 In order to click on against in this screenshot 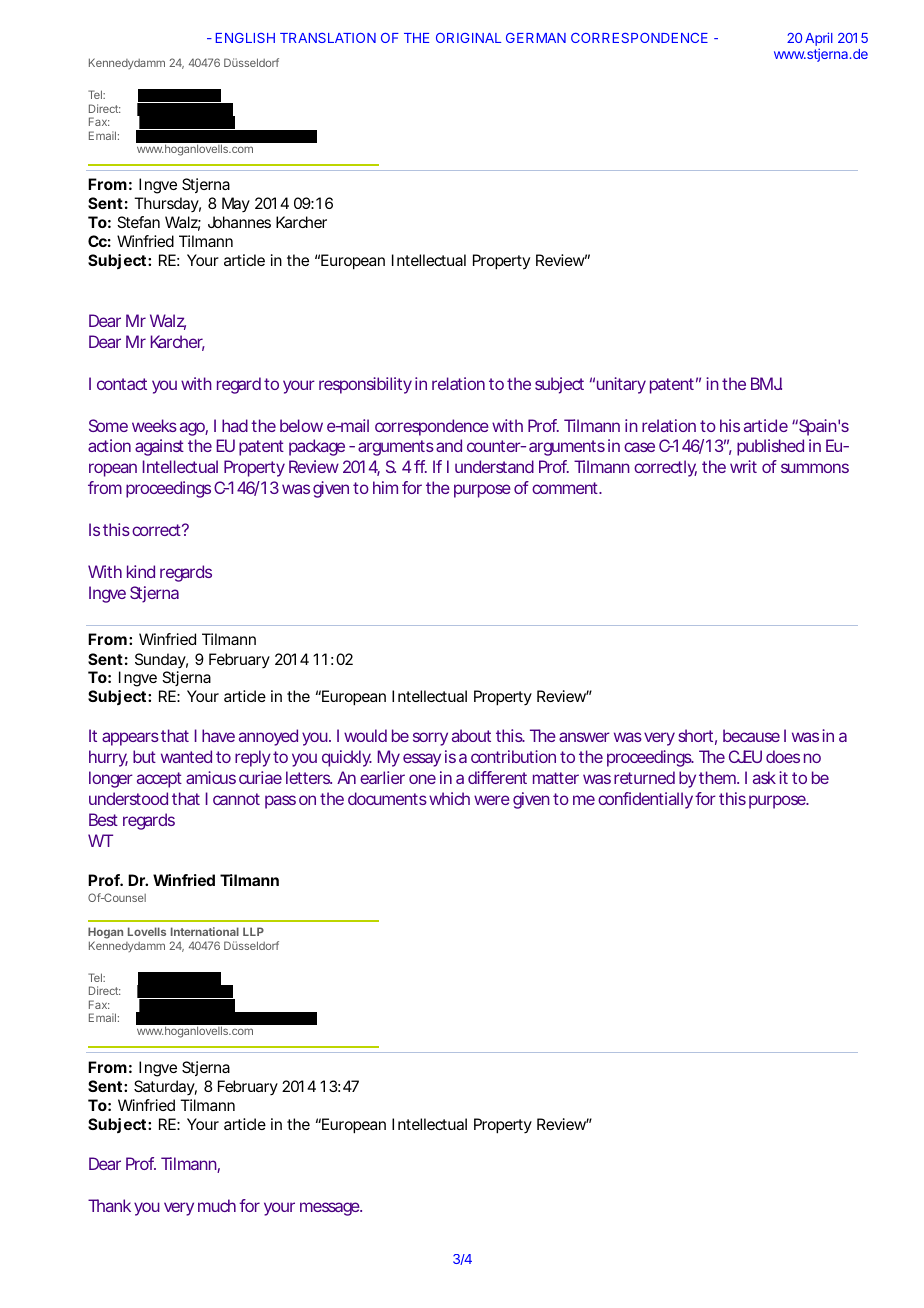, I will do `click(159, 447)`.
